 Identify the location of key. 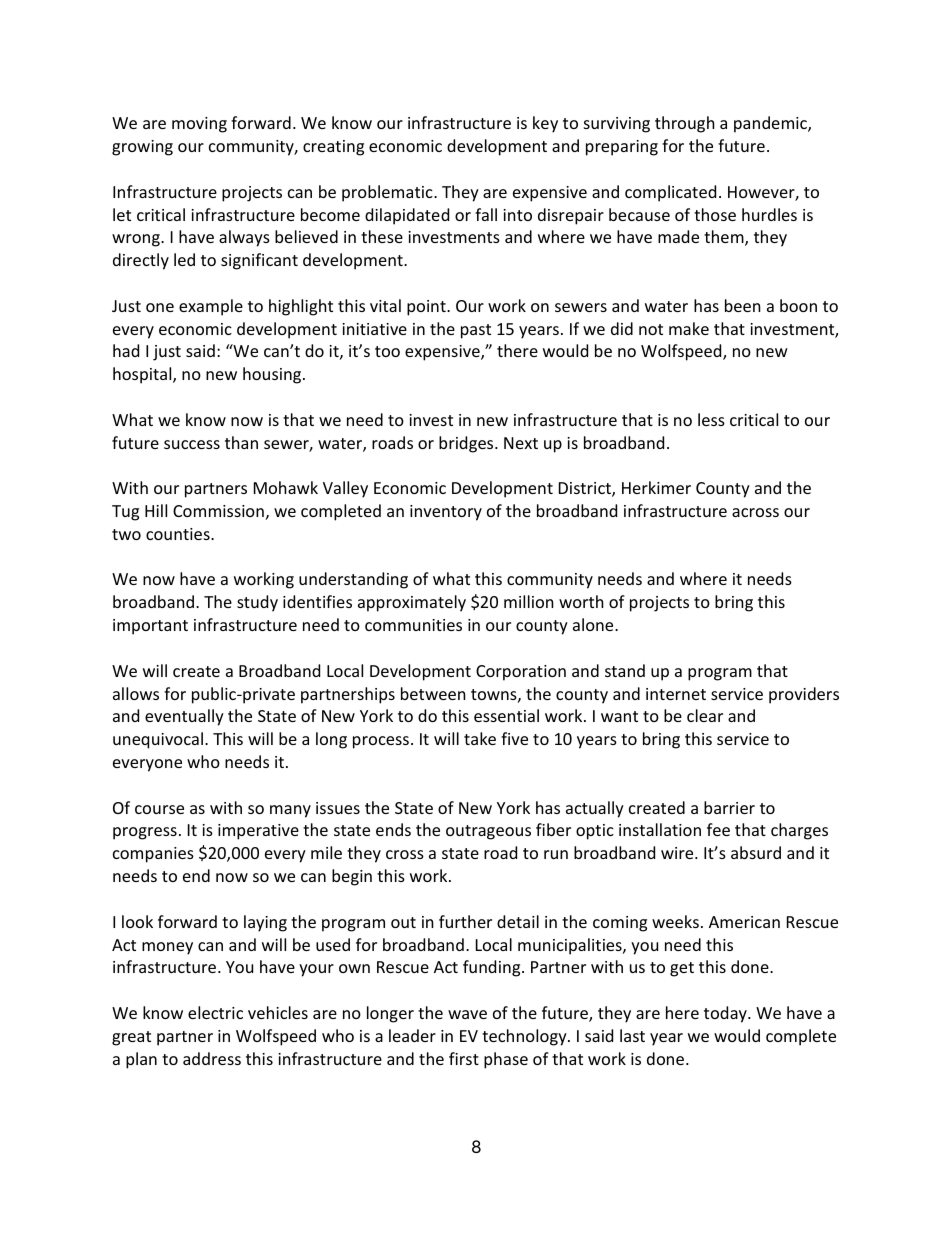
(545, 124).
